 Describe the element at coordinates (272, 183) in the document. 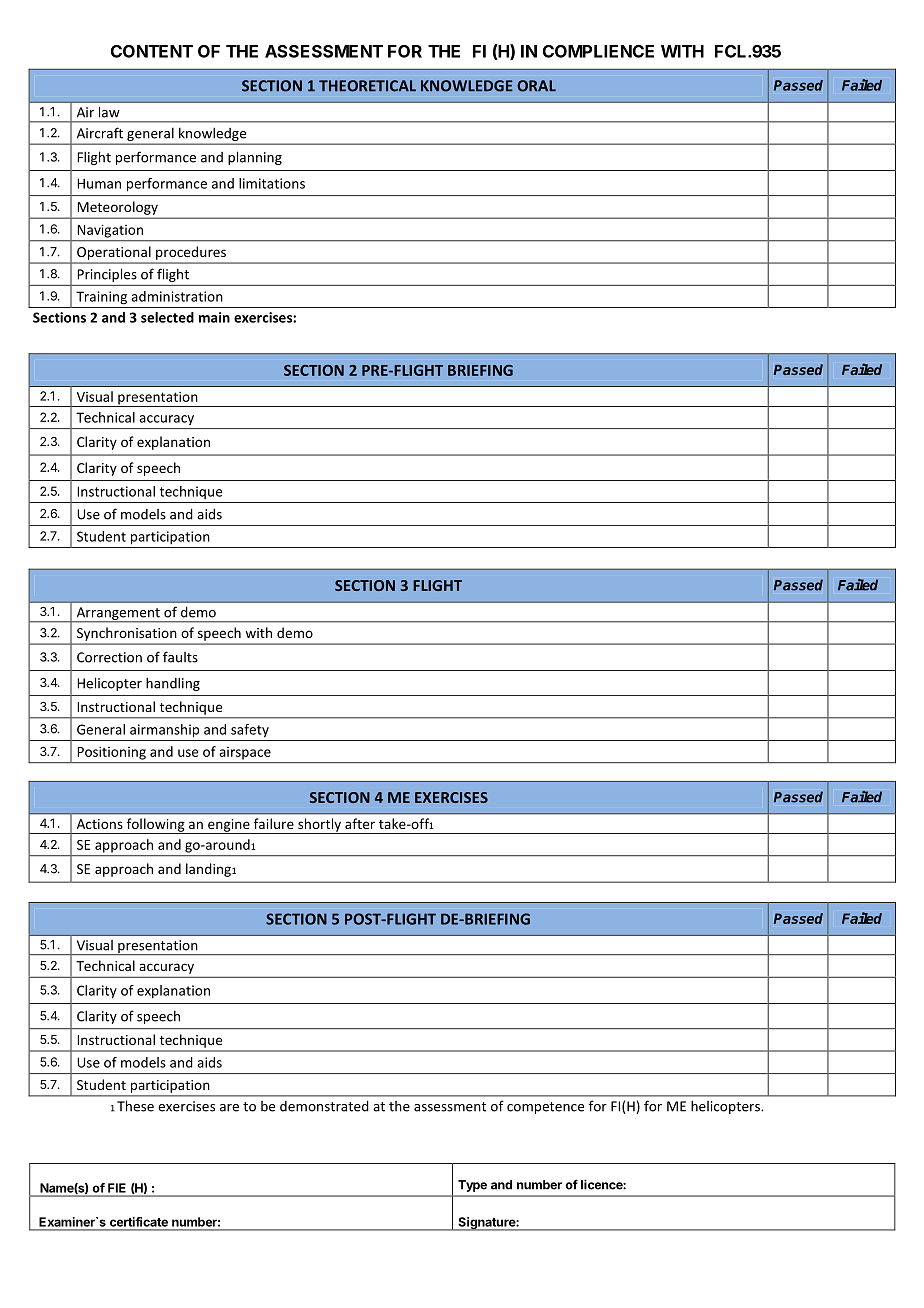

I see `limitations` at that location.
